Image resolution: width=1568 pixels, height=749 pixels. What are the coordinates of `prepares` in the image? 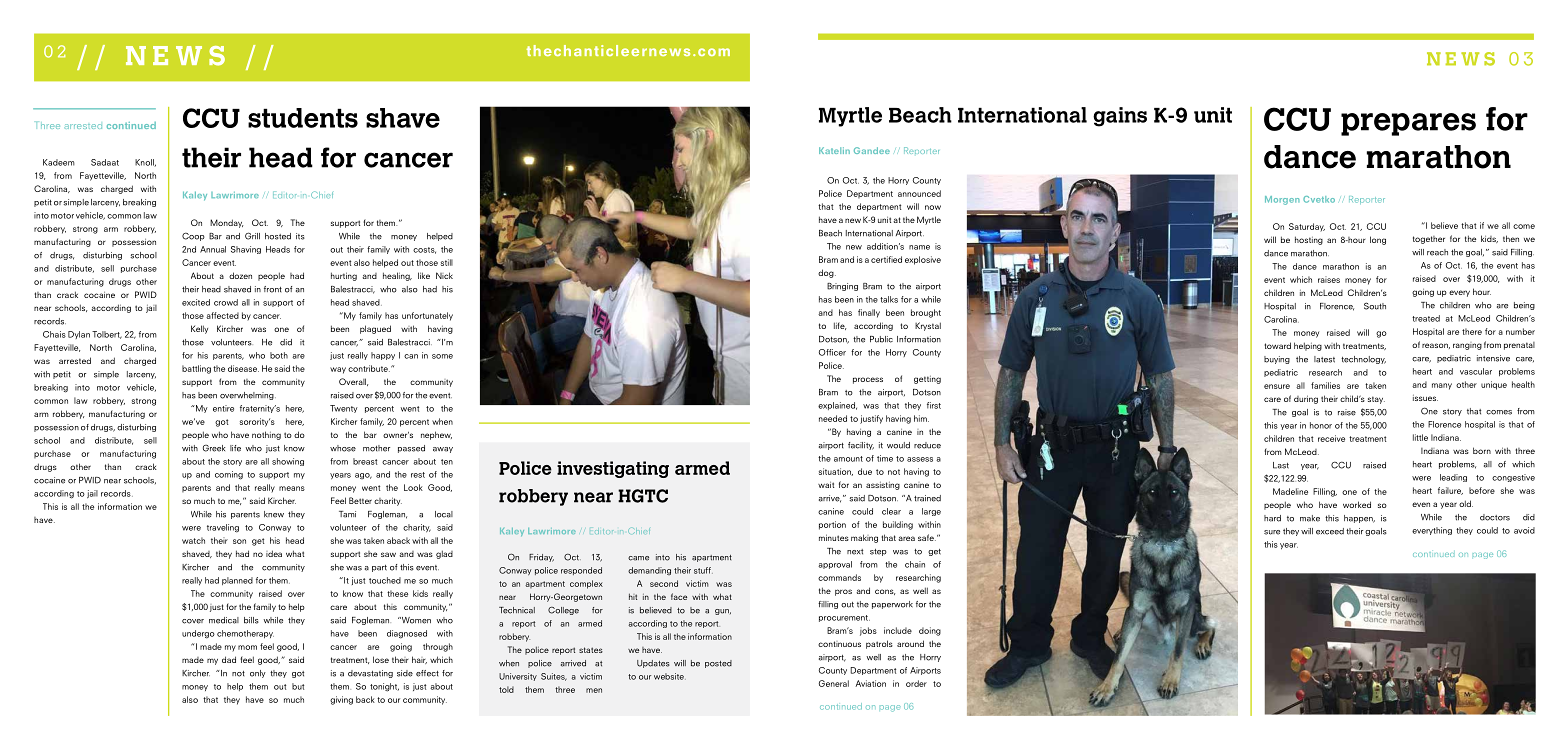 It's located at (1408, 124).
